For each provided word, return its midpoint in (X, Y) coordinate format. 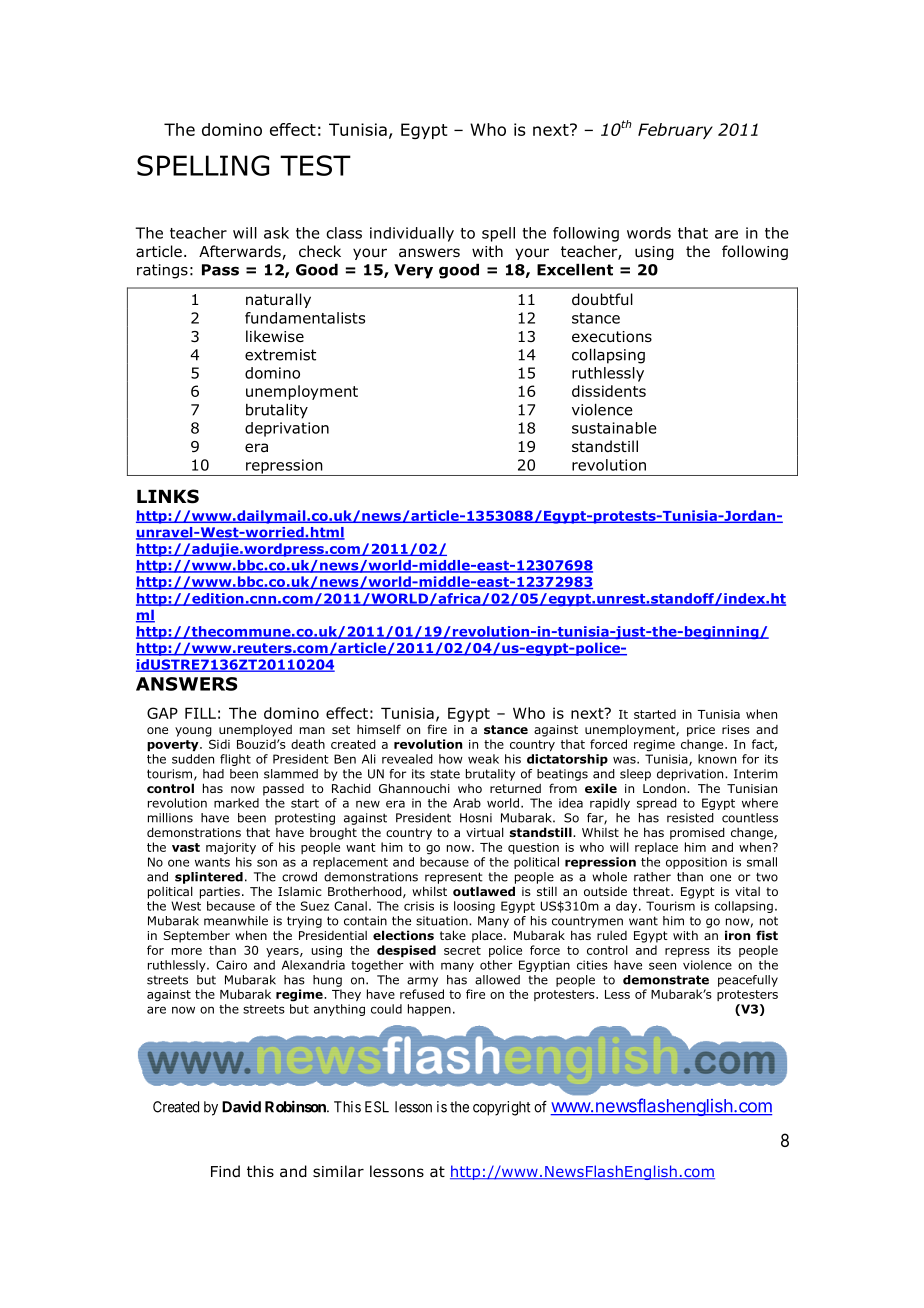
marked (236, 803)
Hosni (476, 818)
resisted (690, 818)
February (675, 131)
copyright (501, 1108)
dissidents (609, 391)
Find (225, 1171)
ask (276, 233)
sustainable (614, 428)
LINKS (168, 496)
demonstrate (666, 980)
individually (412, 234)
